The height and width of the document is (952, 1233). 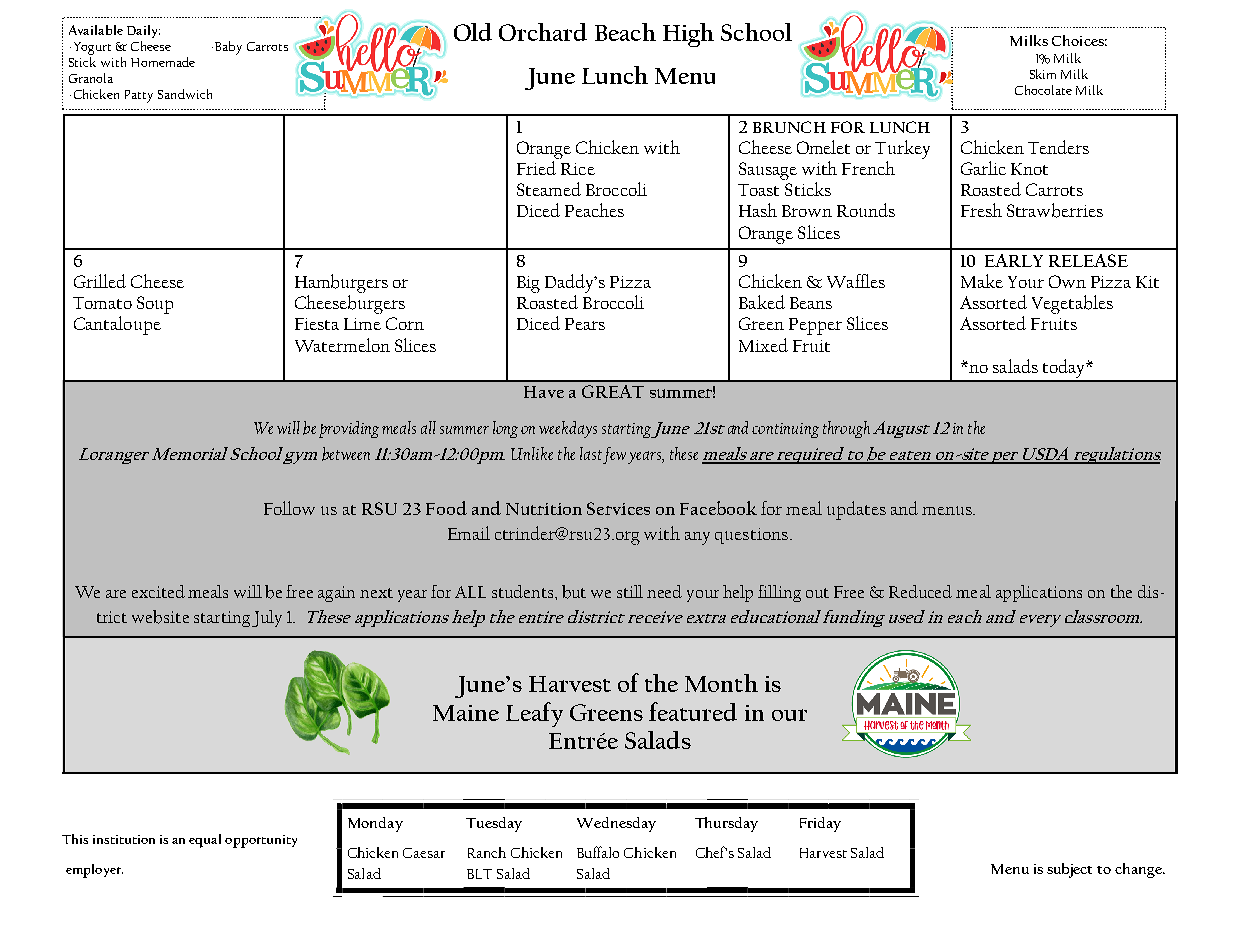 I want to click on Wednesday, so click(x=616, y=824).
